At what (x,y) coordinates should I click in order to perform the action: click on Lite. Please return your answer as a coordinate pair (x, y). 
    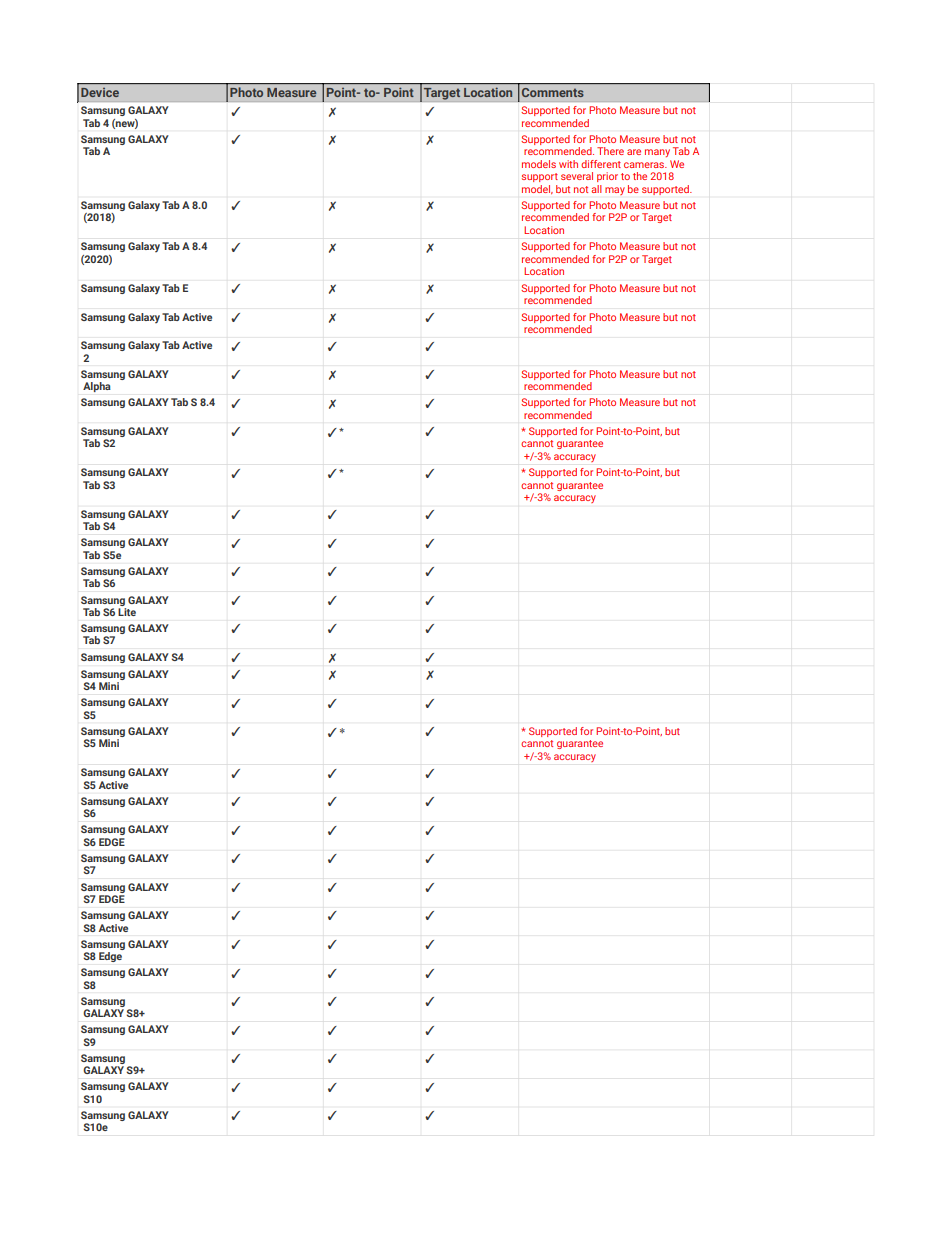
    Looking at the image, I should click on (127, 612).
